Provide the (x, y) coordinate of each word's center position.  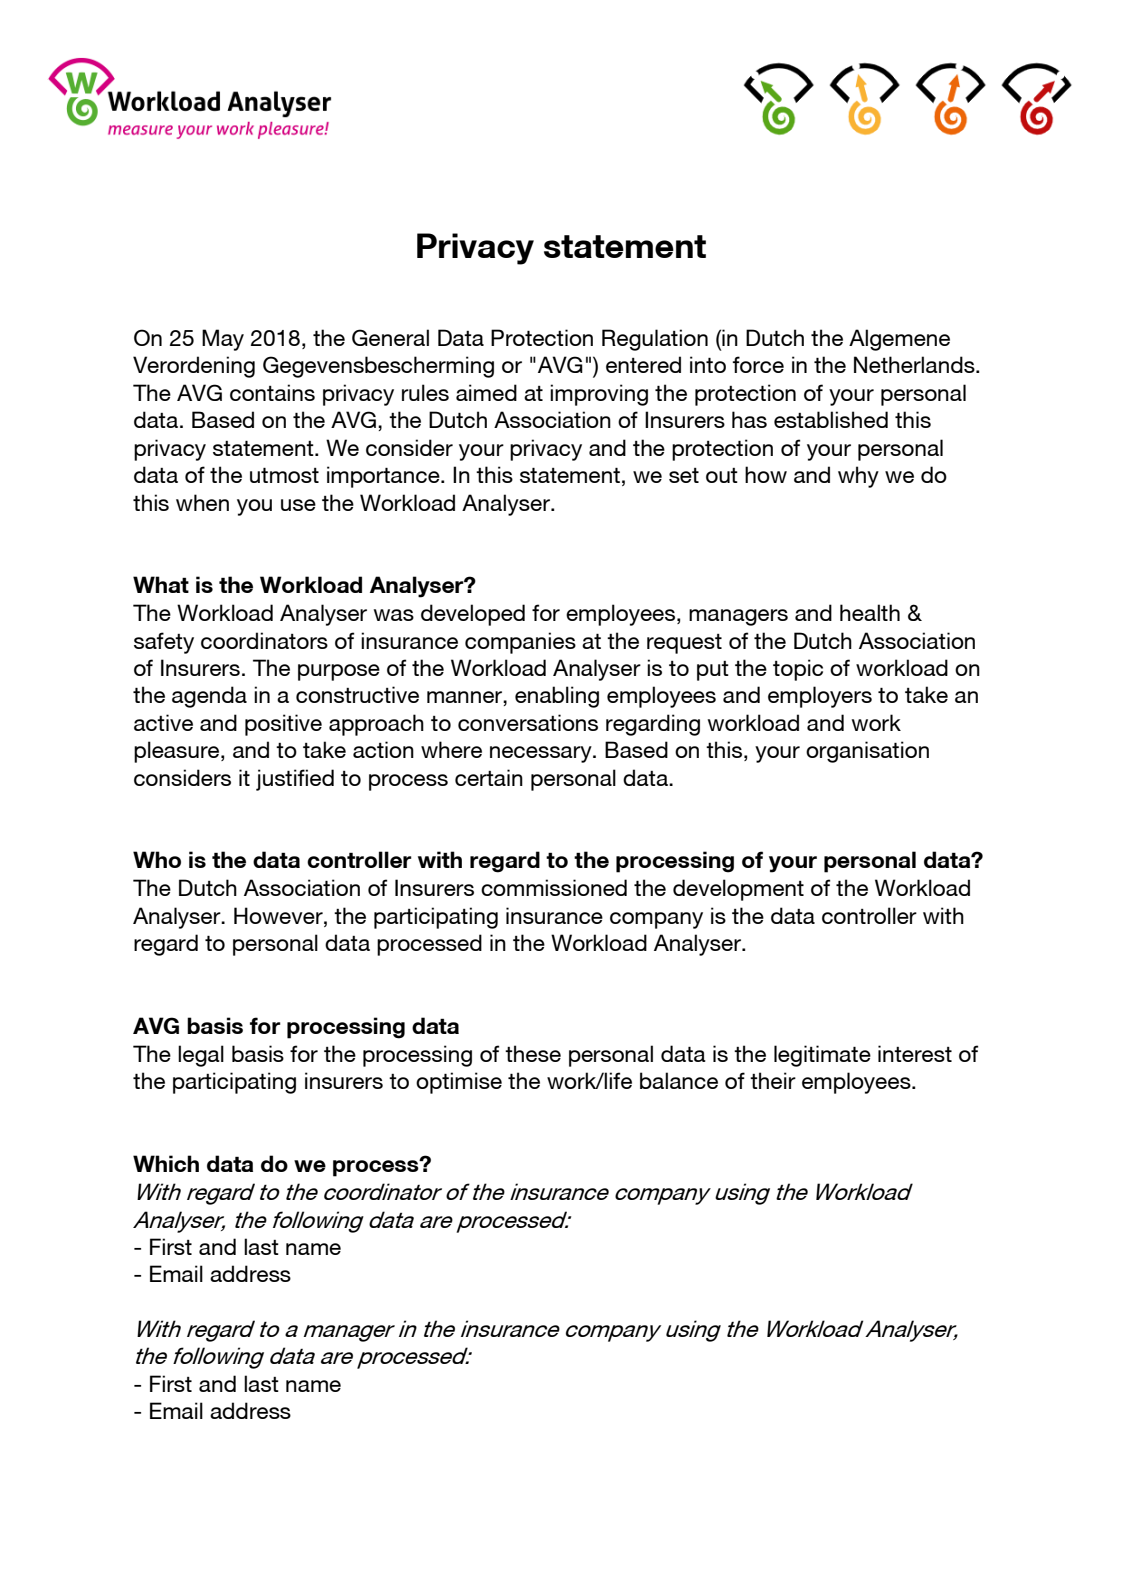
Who (157, 859)
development (738, 890)
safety (164, 643)
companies (520, 643)
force (758, 364)
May (223, 340)
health (870, 612)
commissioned (554, 887)
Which (166, 1163)
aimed (486, 392)
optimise (459, 1083)
